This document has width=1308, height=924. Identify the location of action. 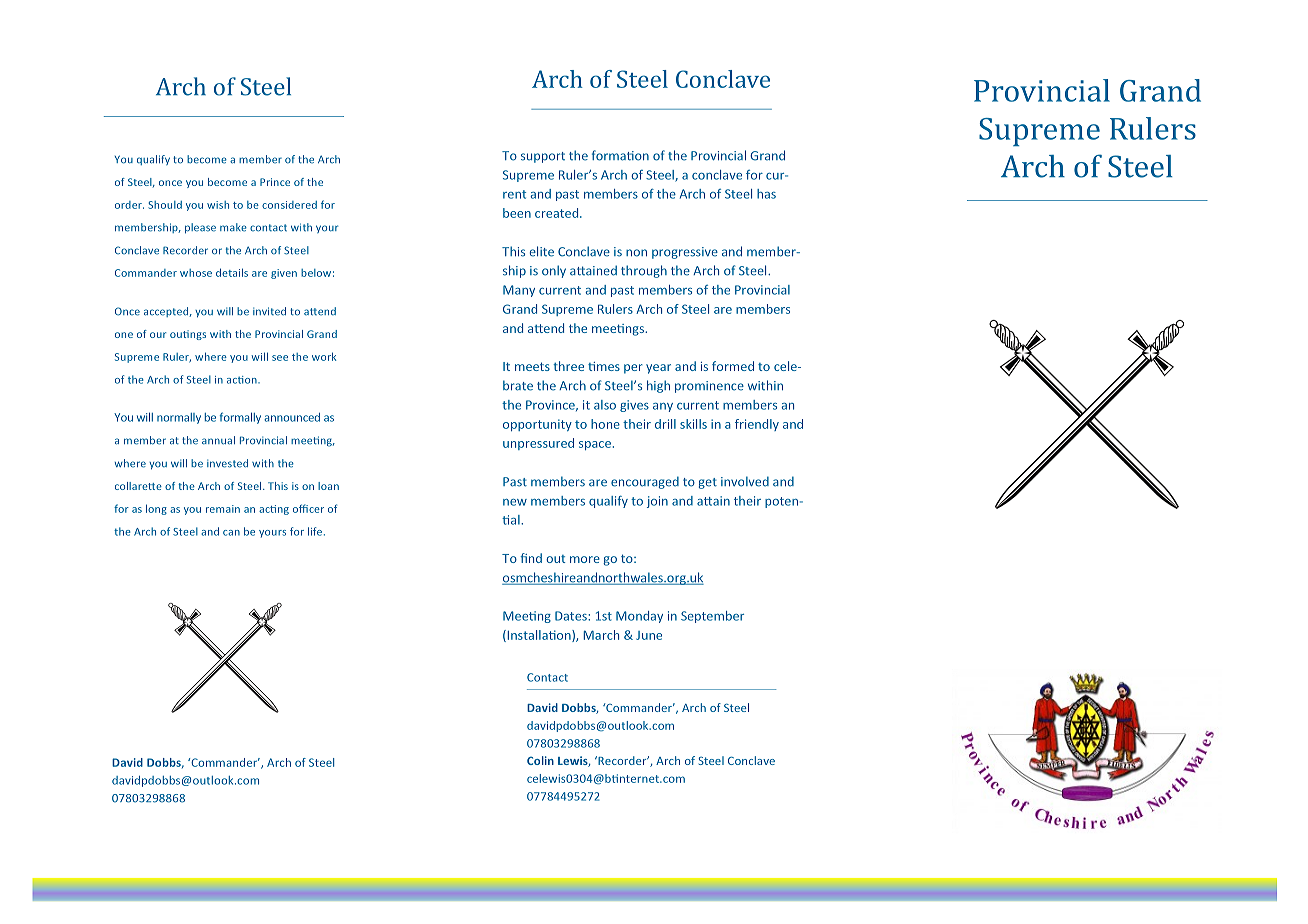
(243, 380).
